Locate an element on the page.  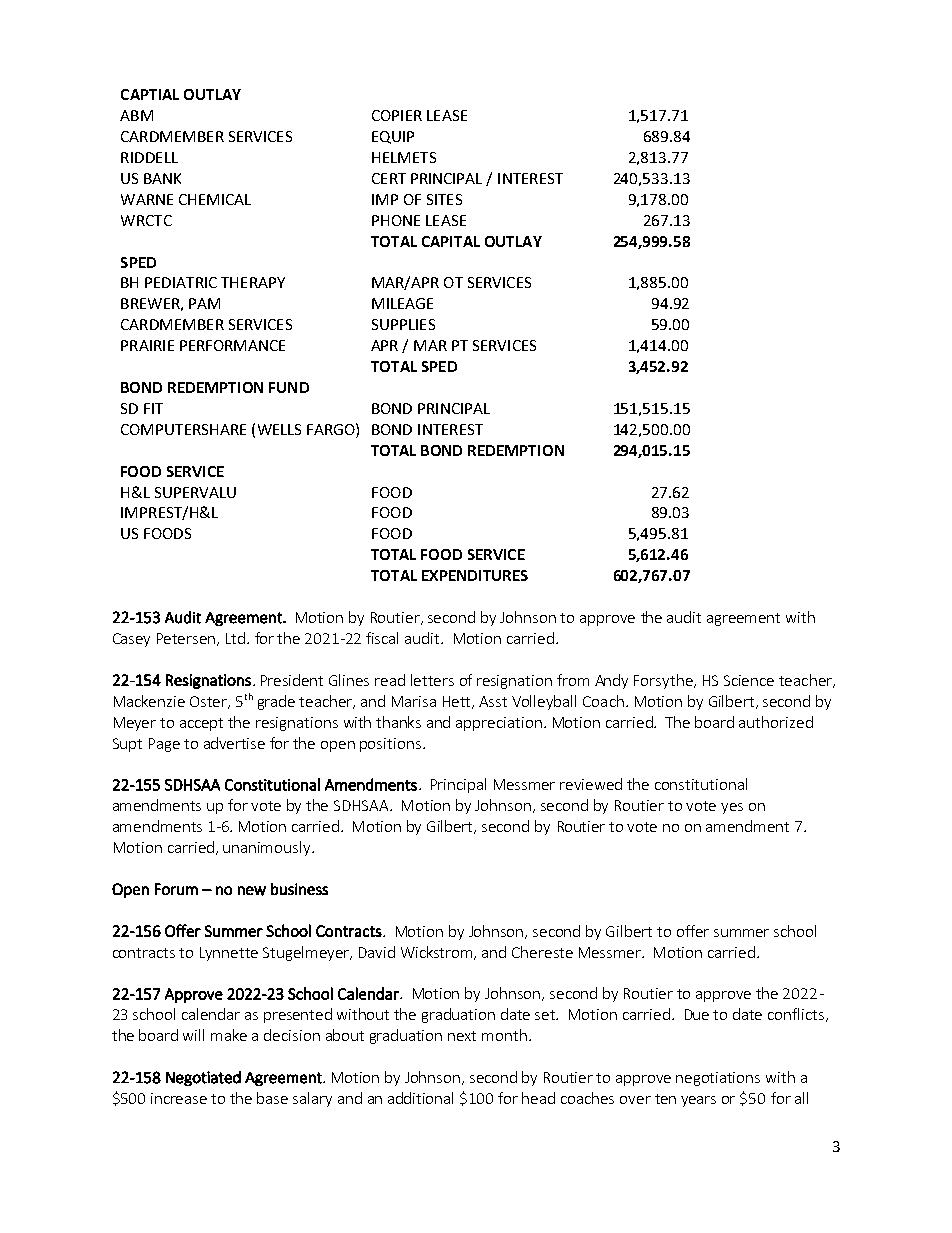
Negotiated is located at coordinates (203, 1078).
